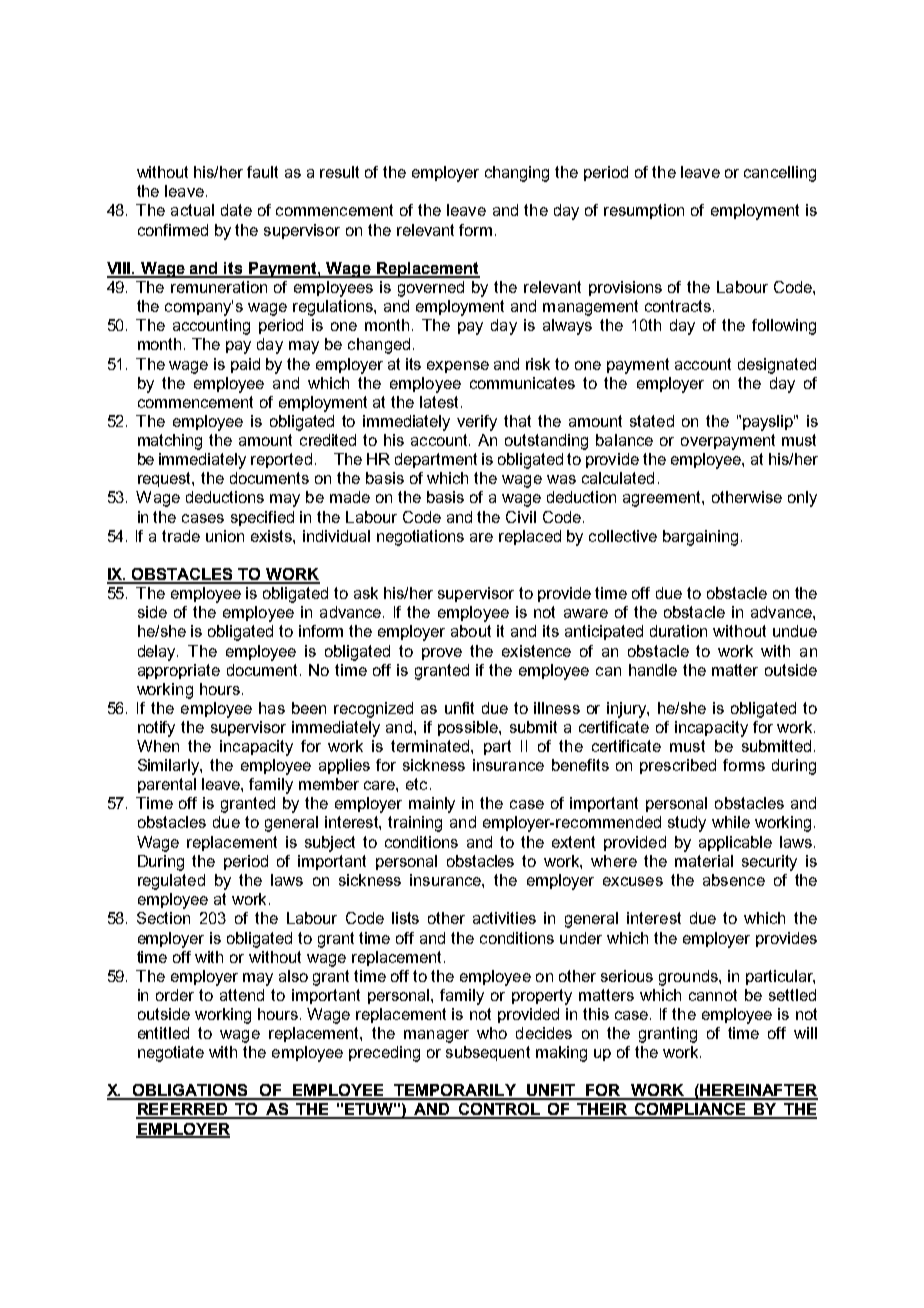  I want to click on changing, so click(517, 174).
